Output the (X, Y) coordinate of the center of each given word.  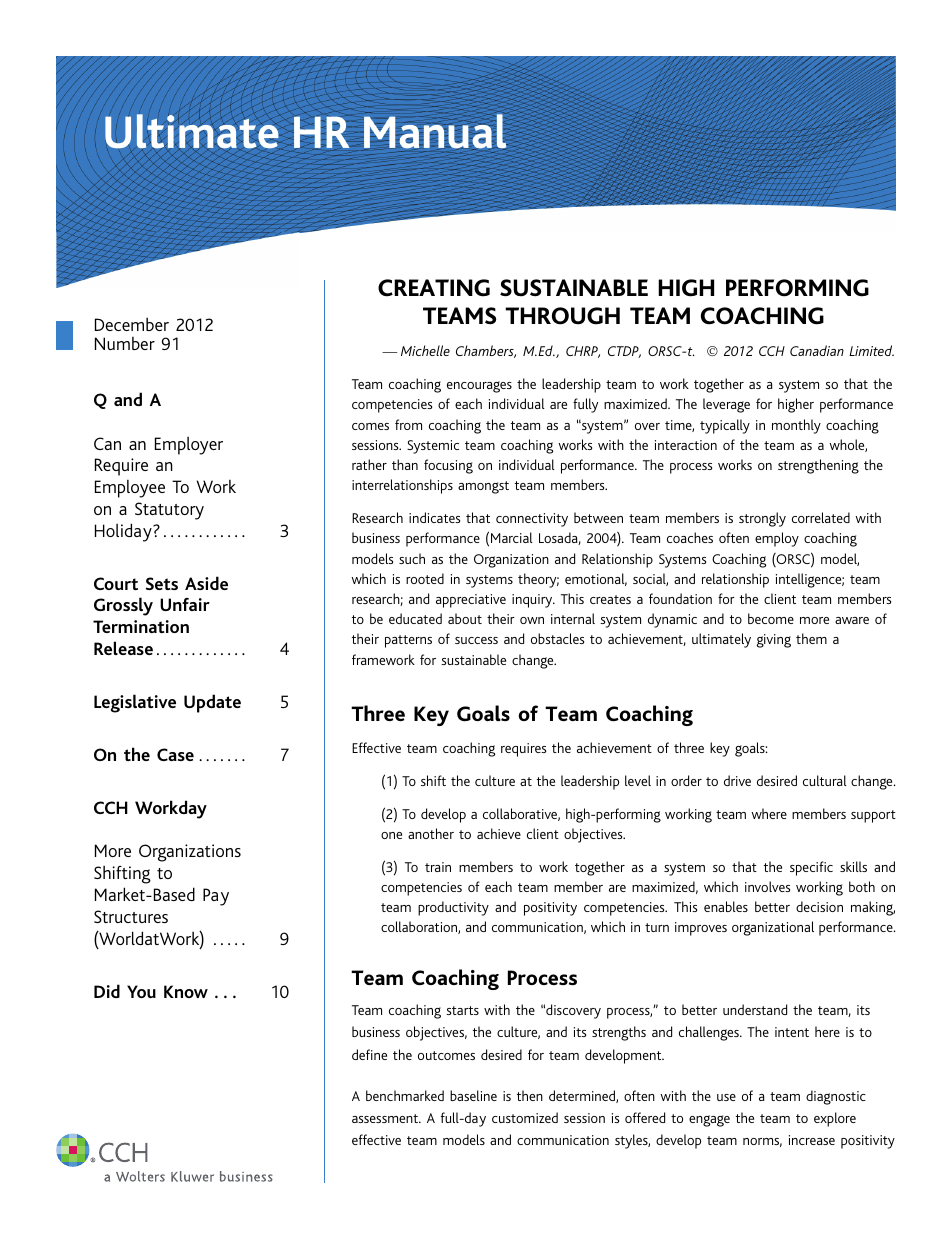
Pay (216, 897)
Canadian (817, 350)
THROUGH (562, 316)
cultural (825, 780)
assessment (386, 1118)
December (132, 324)
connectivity (532, 520)
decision (819, 906)
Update (212, 703)
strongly (762, 519)
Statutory (169, 511)
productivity (453, 908)
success (476, 640)
